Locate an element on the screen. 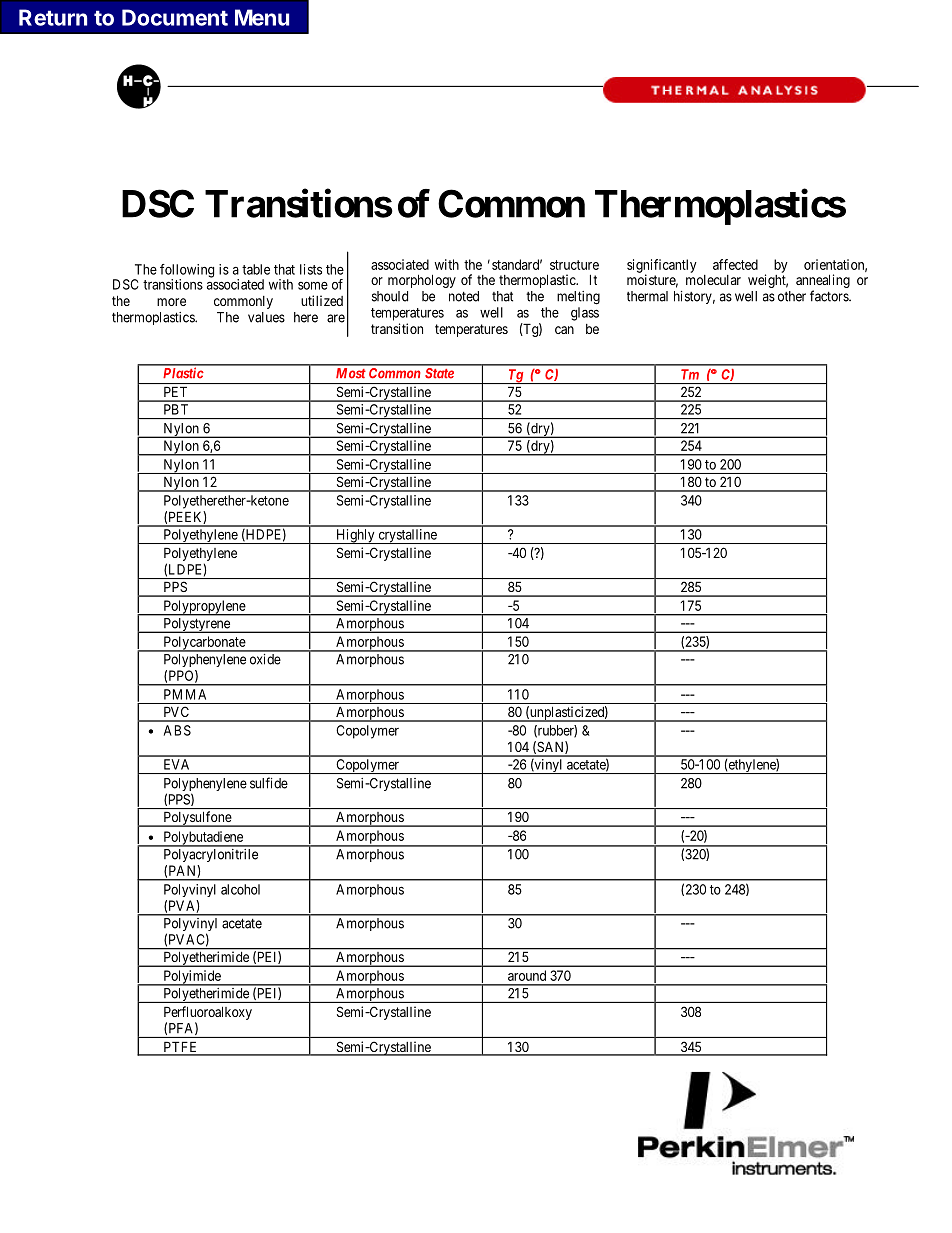 Image resolution: width=952 pixels, height=1233 pixels. table is located at coordinates (256, 269).
